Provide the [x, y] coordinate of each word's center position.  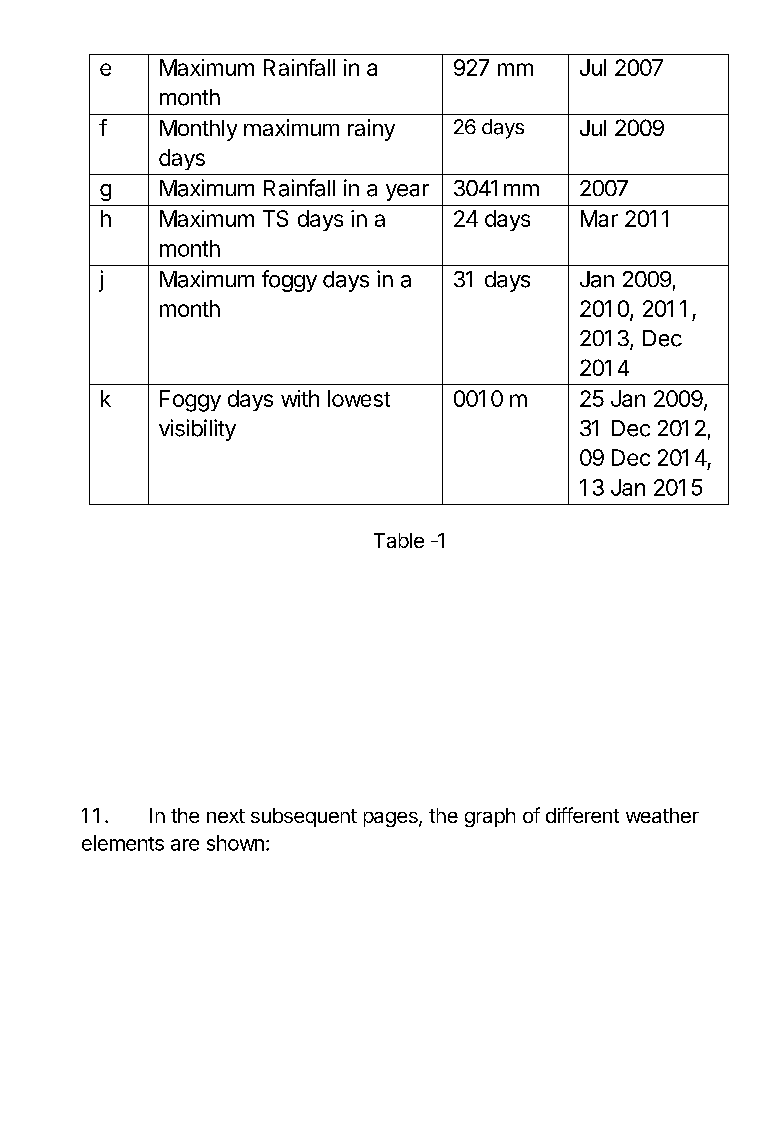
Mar [599, 218]
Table [399, 540]
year [407, 192]
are [185, 845]
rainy [371, 130]
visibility [197, 430]
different [582, 815]
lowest [359, 398]
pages [392, 819]
